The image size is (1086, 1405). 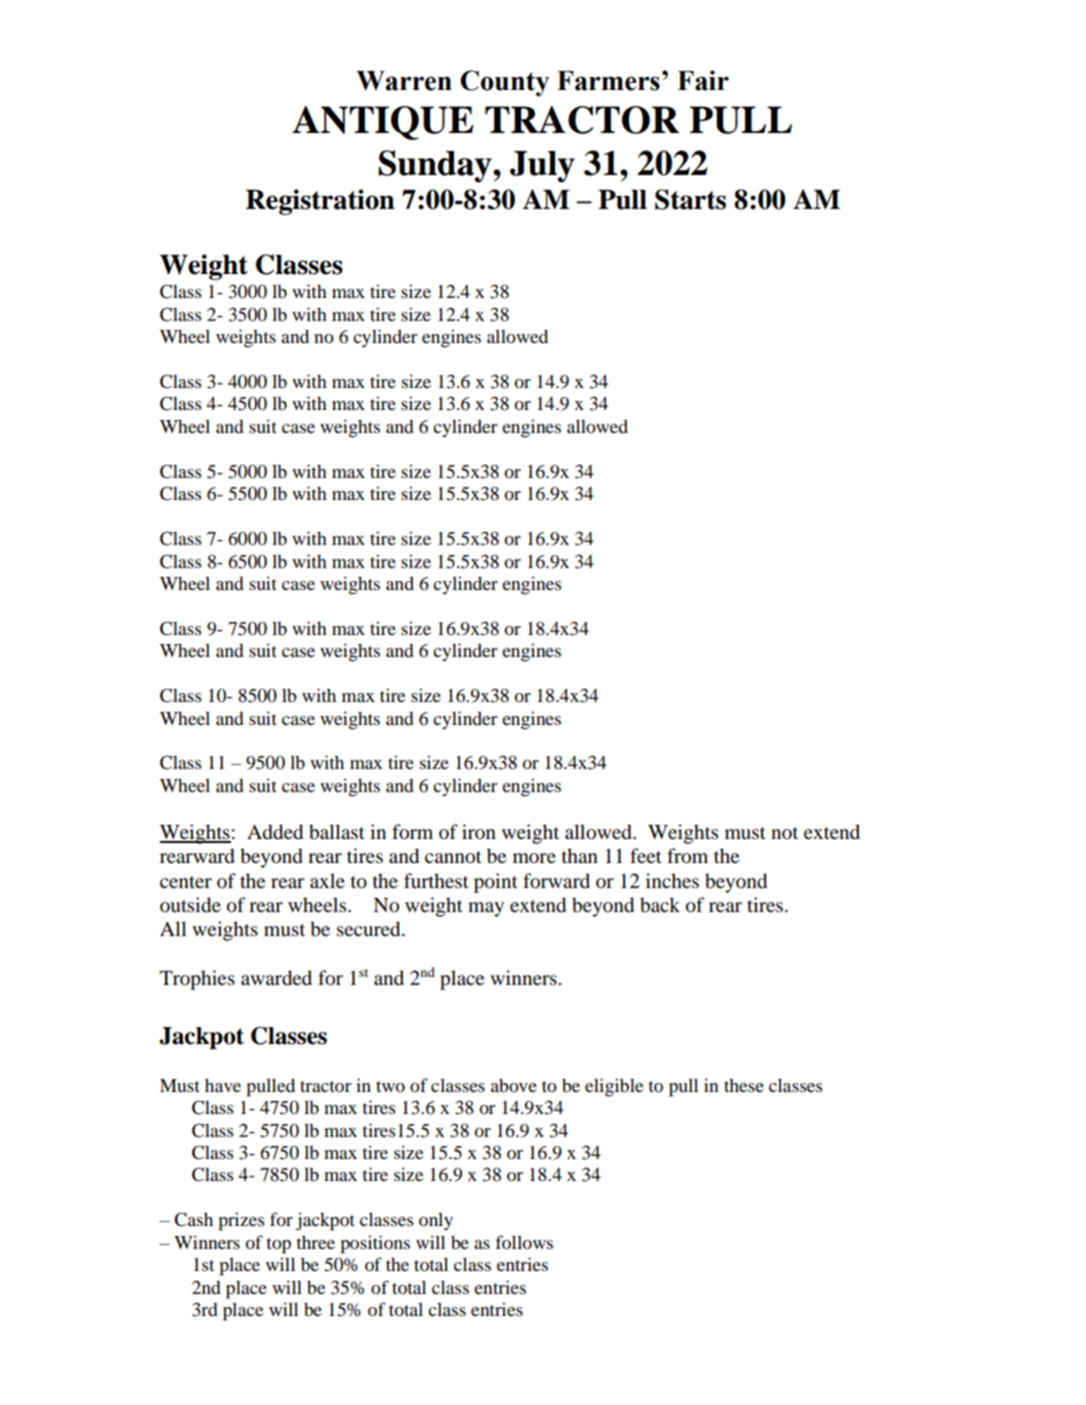 What do you see at coordinates (504, 83) in the screenshot?
I see `County` at bounding box center [504, 83].
